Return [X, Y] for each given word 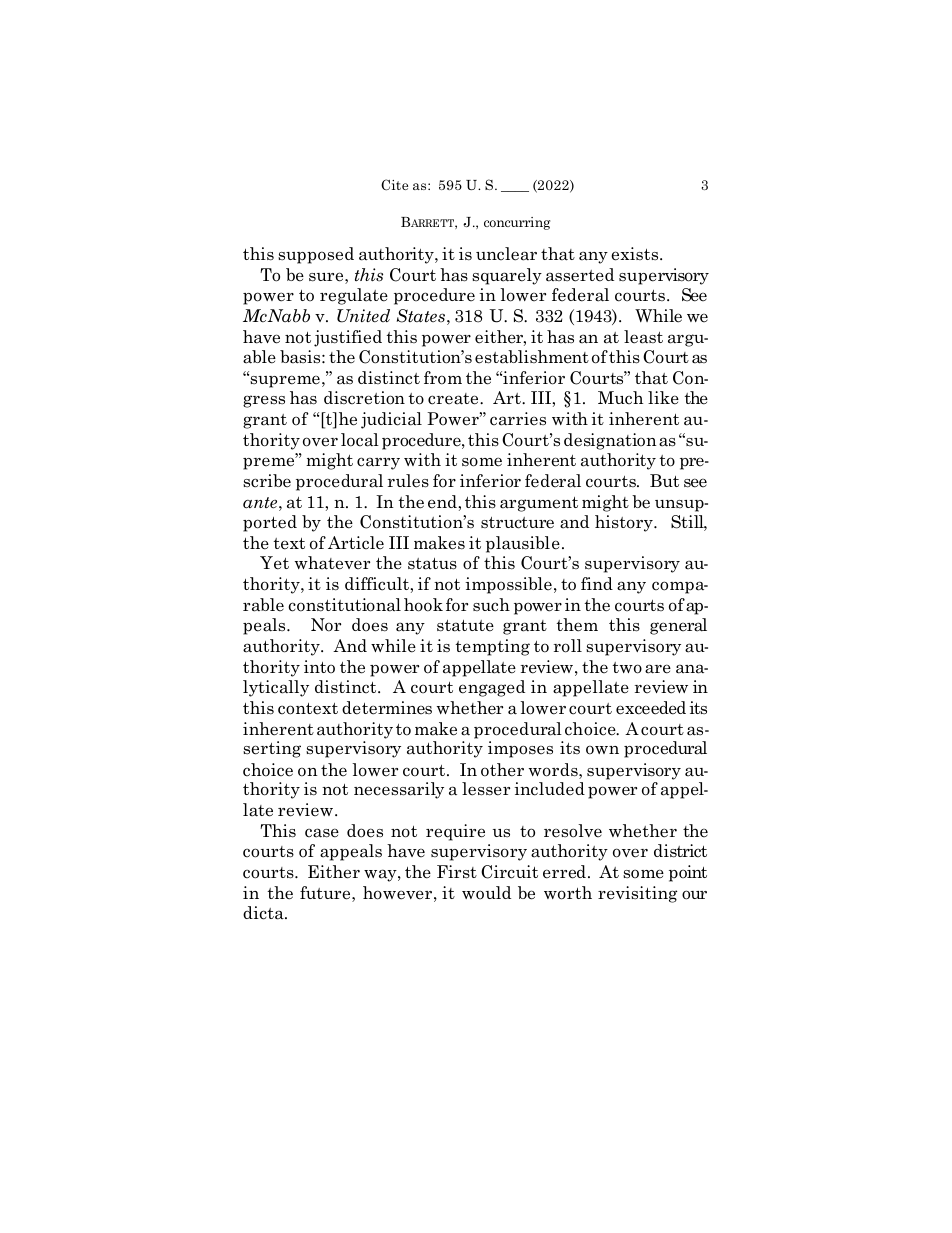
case [322, 833]
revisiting [638, 894]
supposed [316, 255]
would [486, 892]
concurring [517, 223]
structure [517, 523]
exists [636, 254]
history [625, 523]
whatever [332, 563]
